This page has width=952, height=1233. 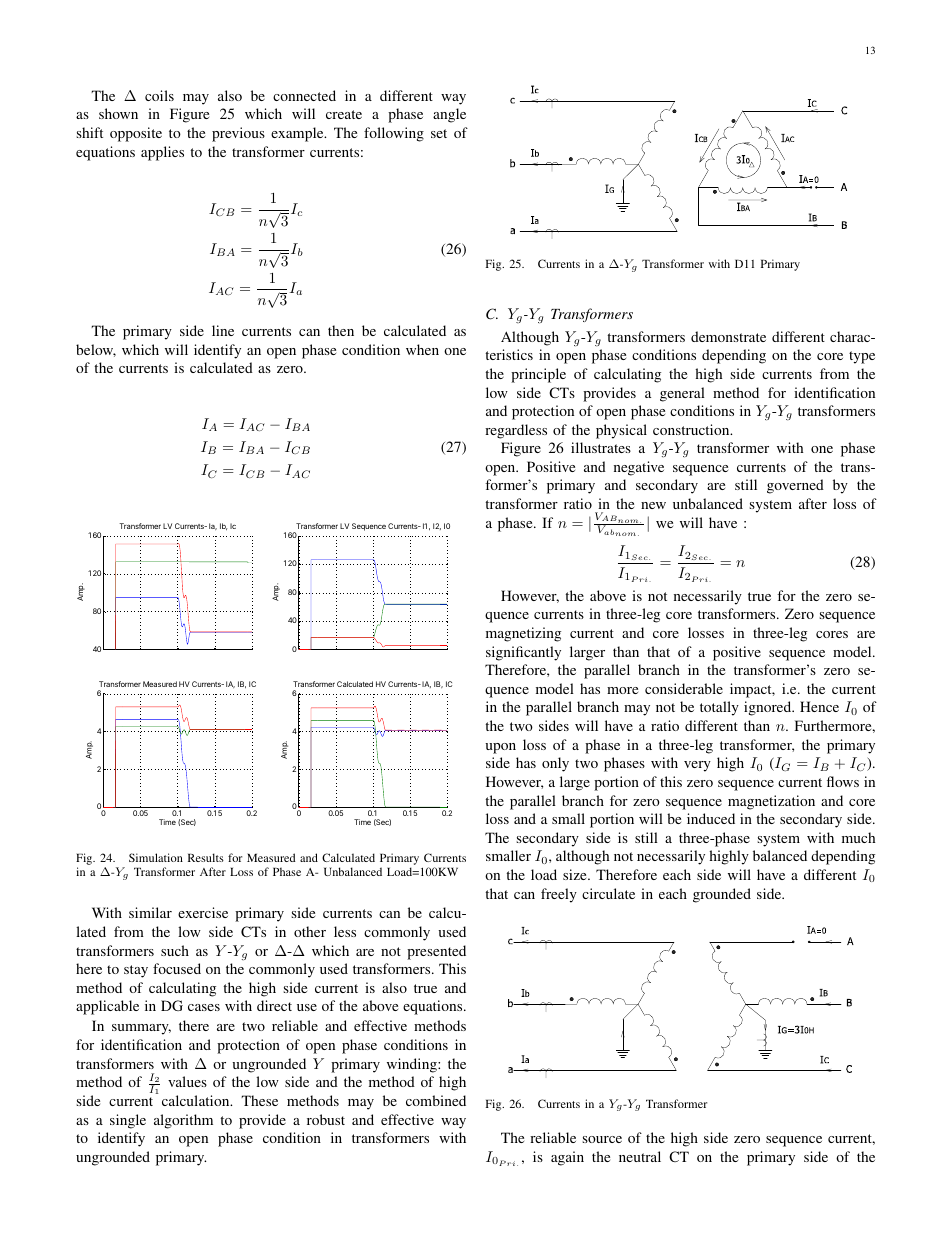 I want to click on demonstrate, so click(x=728, y=336).
